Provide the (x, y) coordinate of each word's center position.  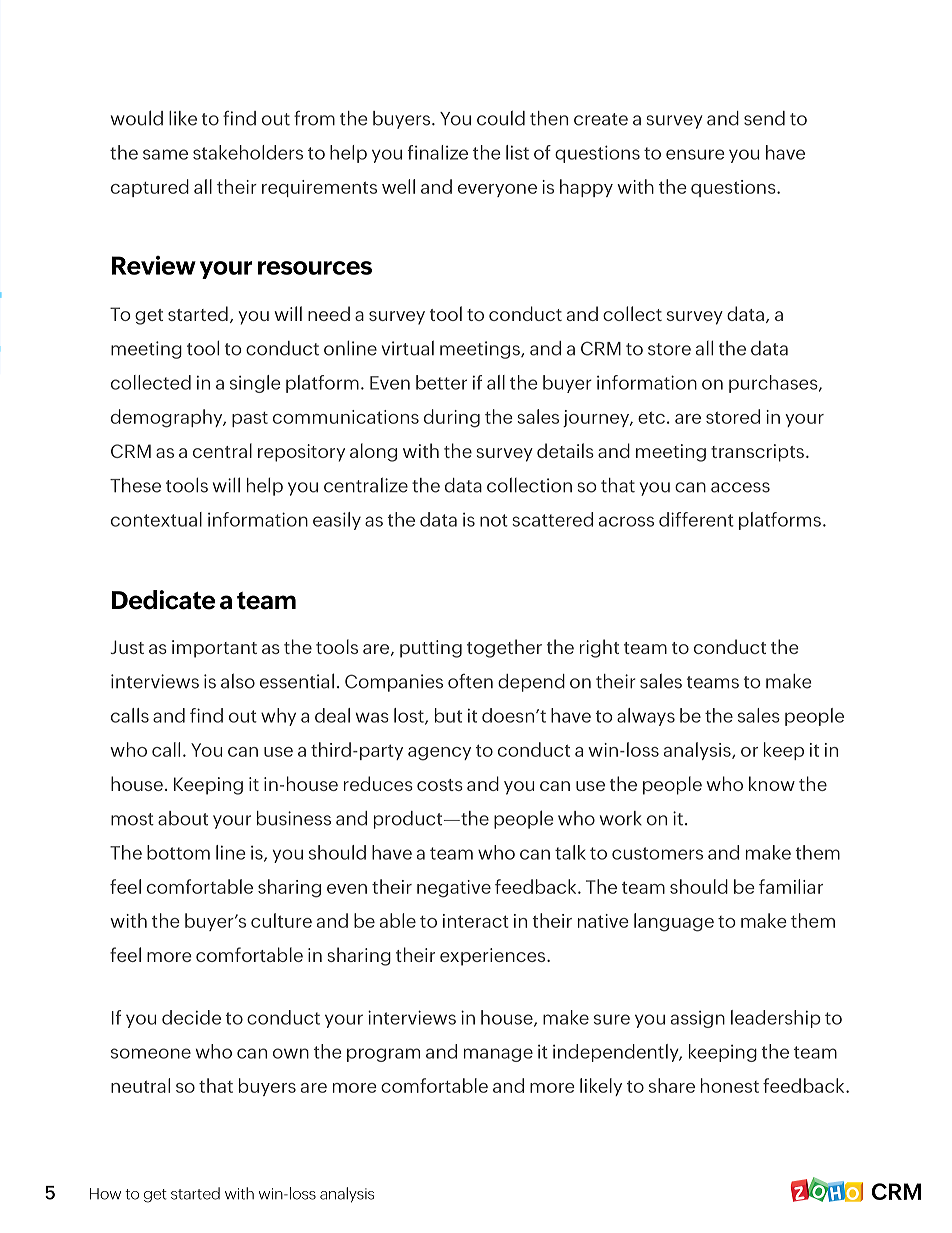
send (764, 118)
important (214, 649)
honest (730, 1085)
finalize (438, 152)
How (105, 1194)
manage (498, 1055)
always (646, 717)
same (165, 154)
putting (431, 649)
